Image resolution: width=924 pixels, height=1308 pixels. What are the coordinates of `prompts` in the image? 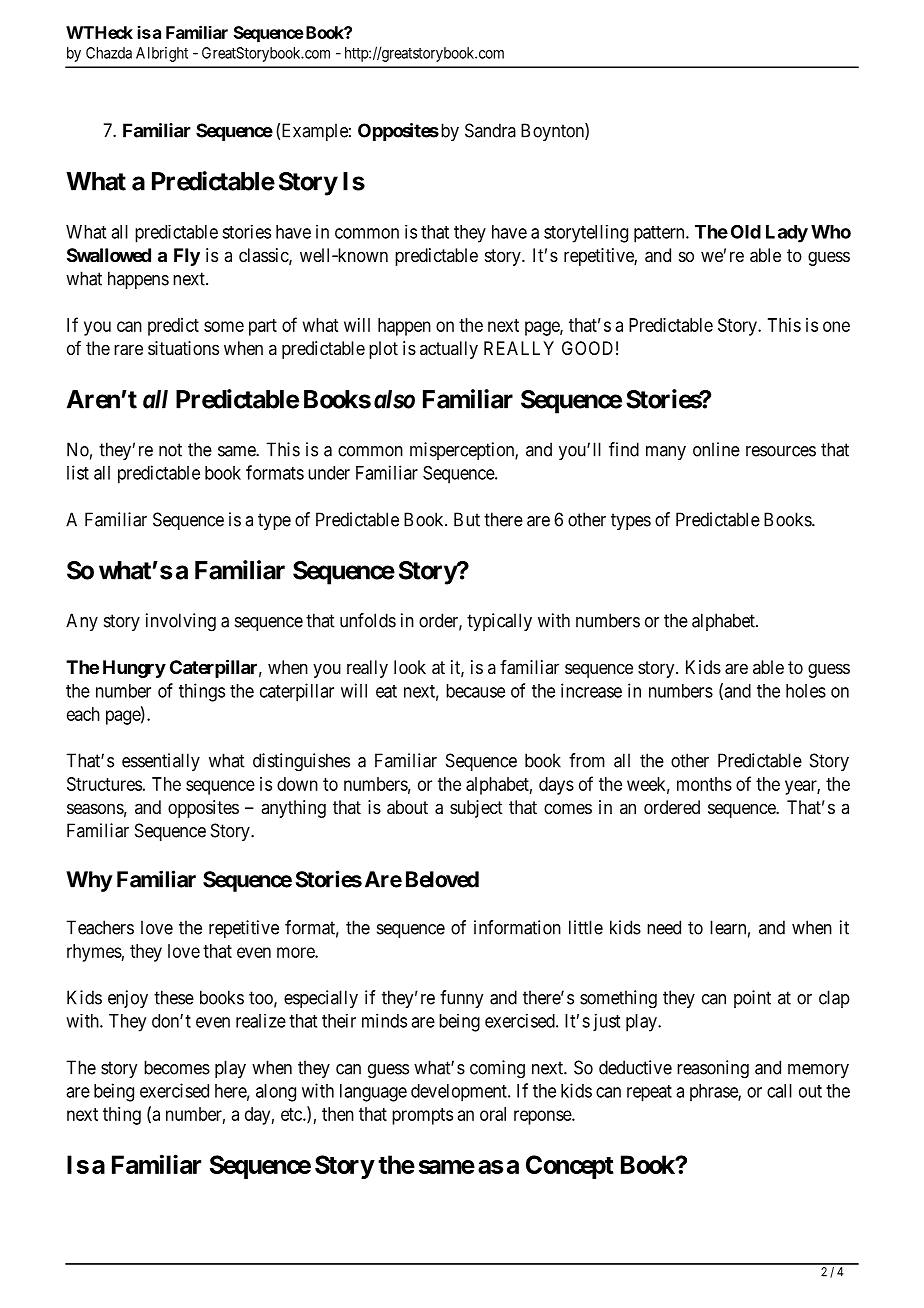 It's located at (422, 1116).
